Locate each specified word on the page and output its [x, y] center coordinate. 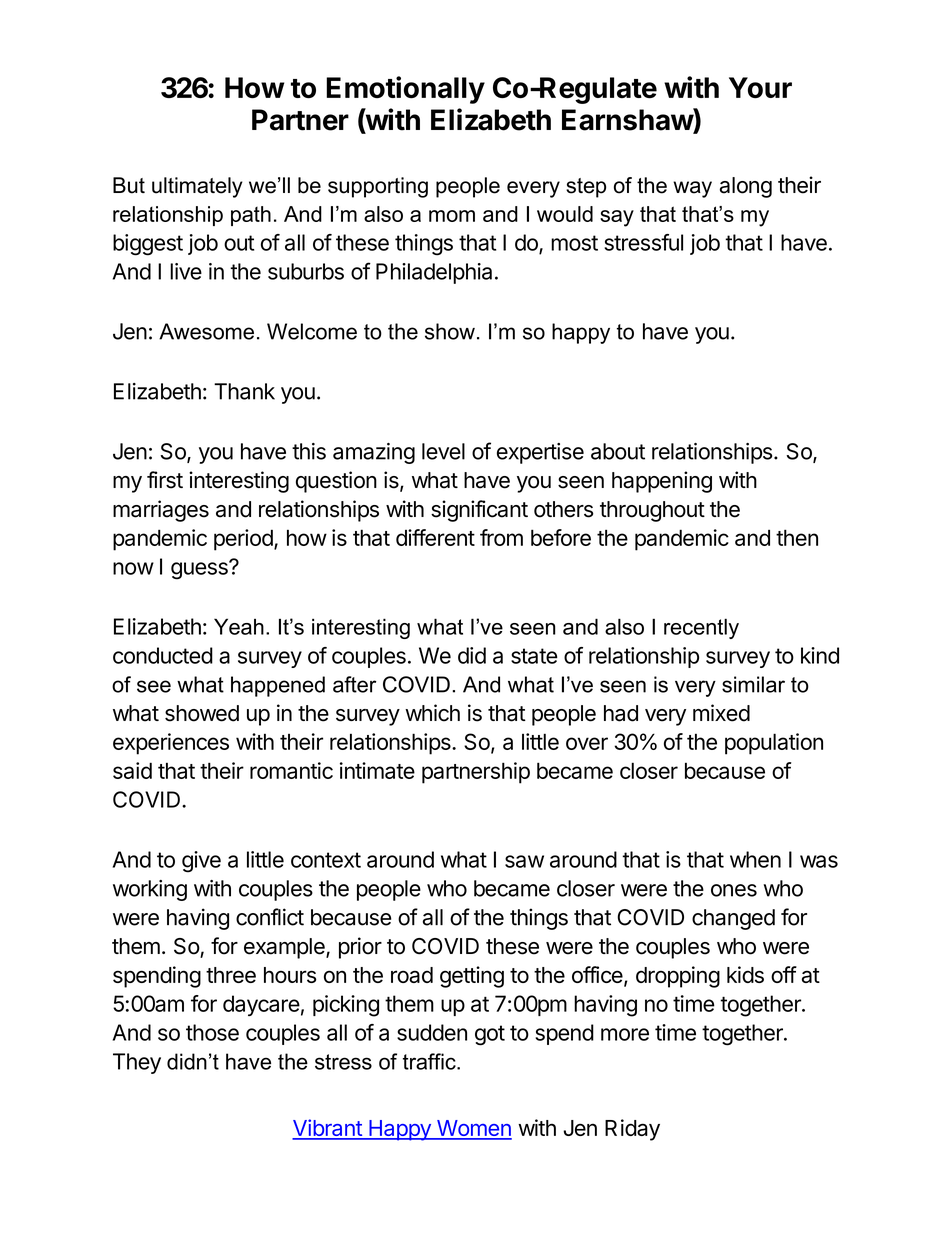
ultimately [197, 187]
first [165, 480]
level [443, 451]
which [432, 713]
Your [760, 88]
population [774, 744]
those [212, 1032]
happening [662, 482]
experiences [171, 744]
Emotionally [405, 90]
